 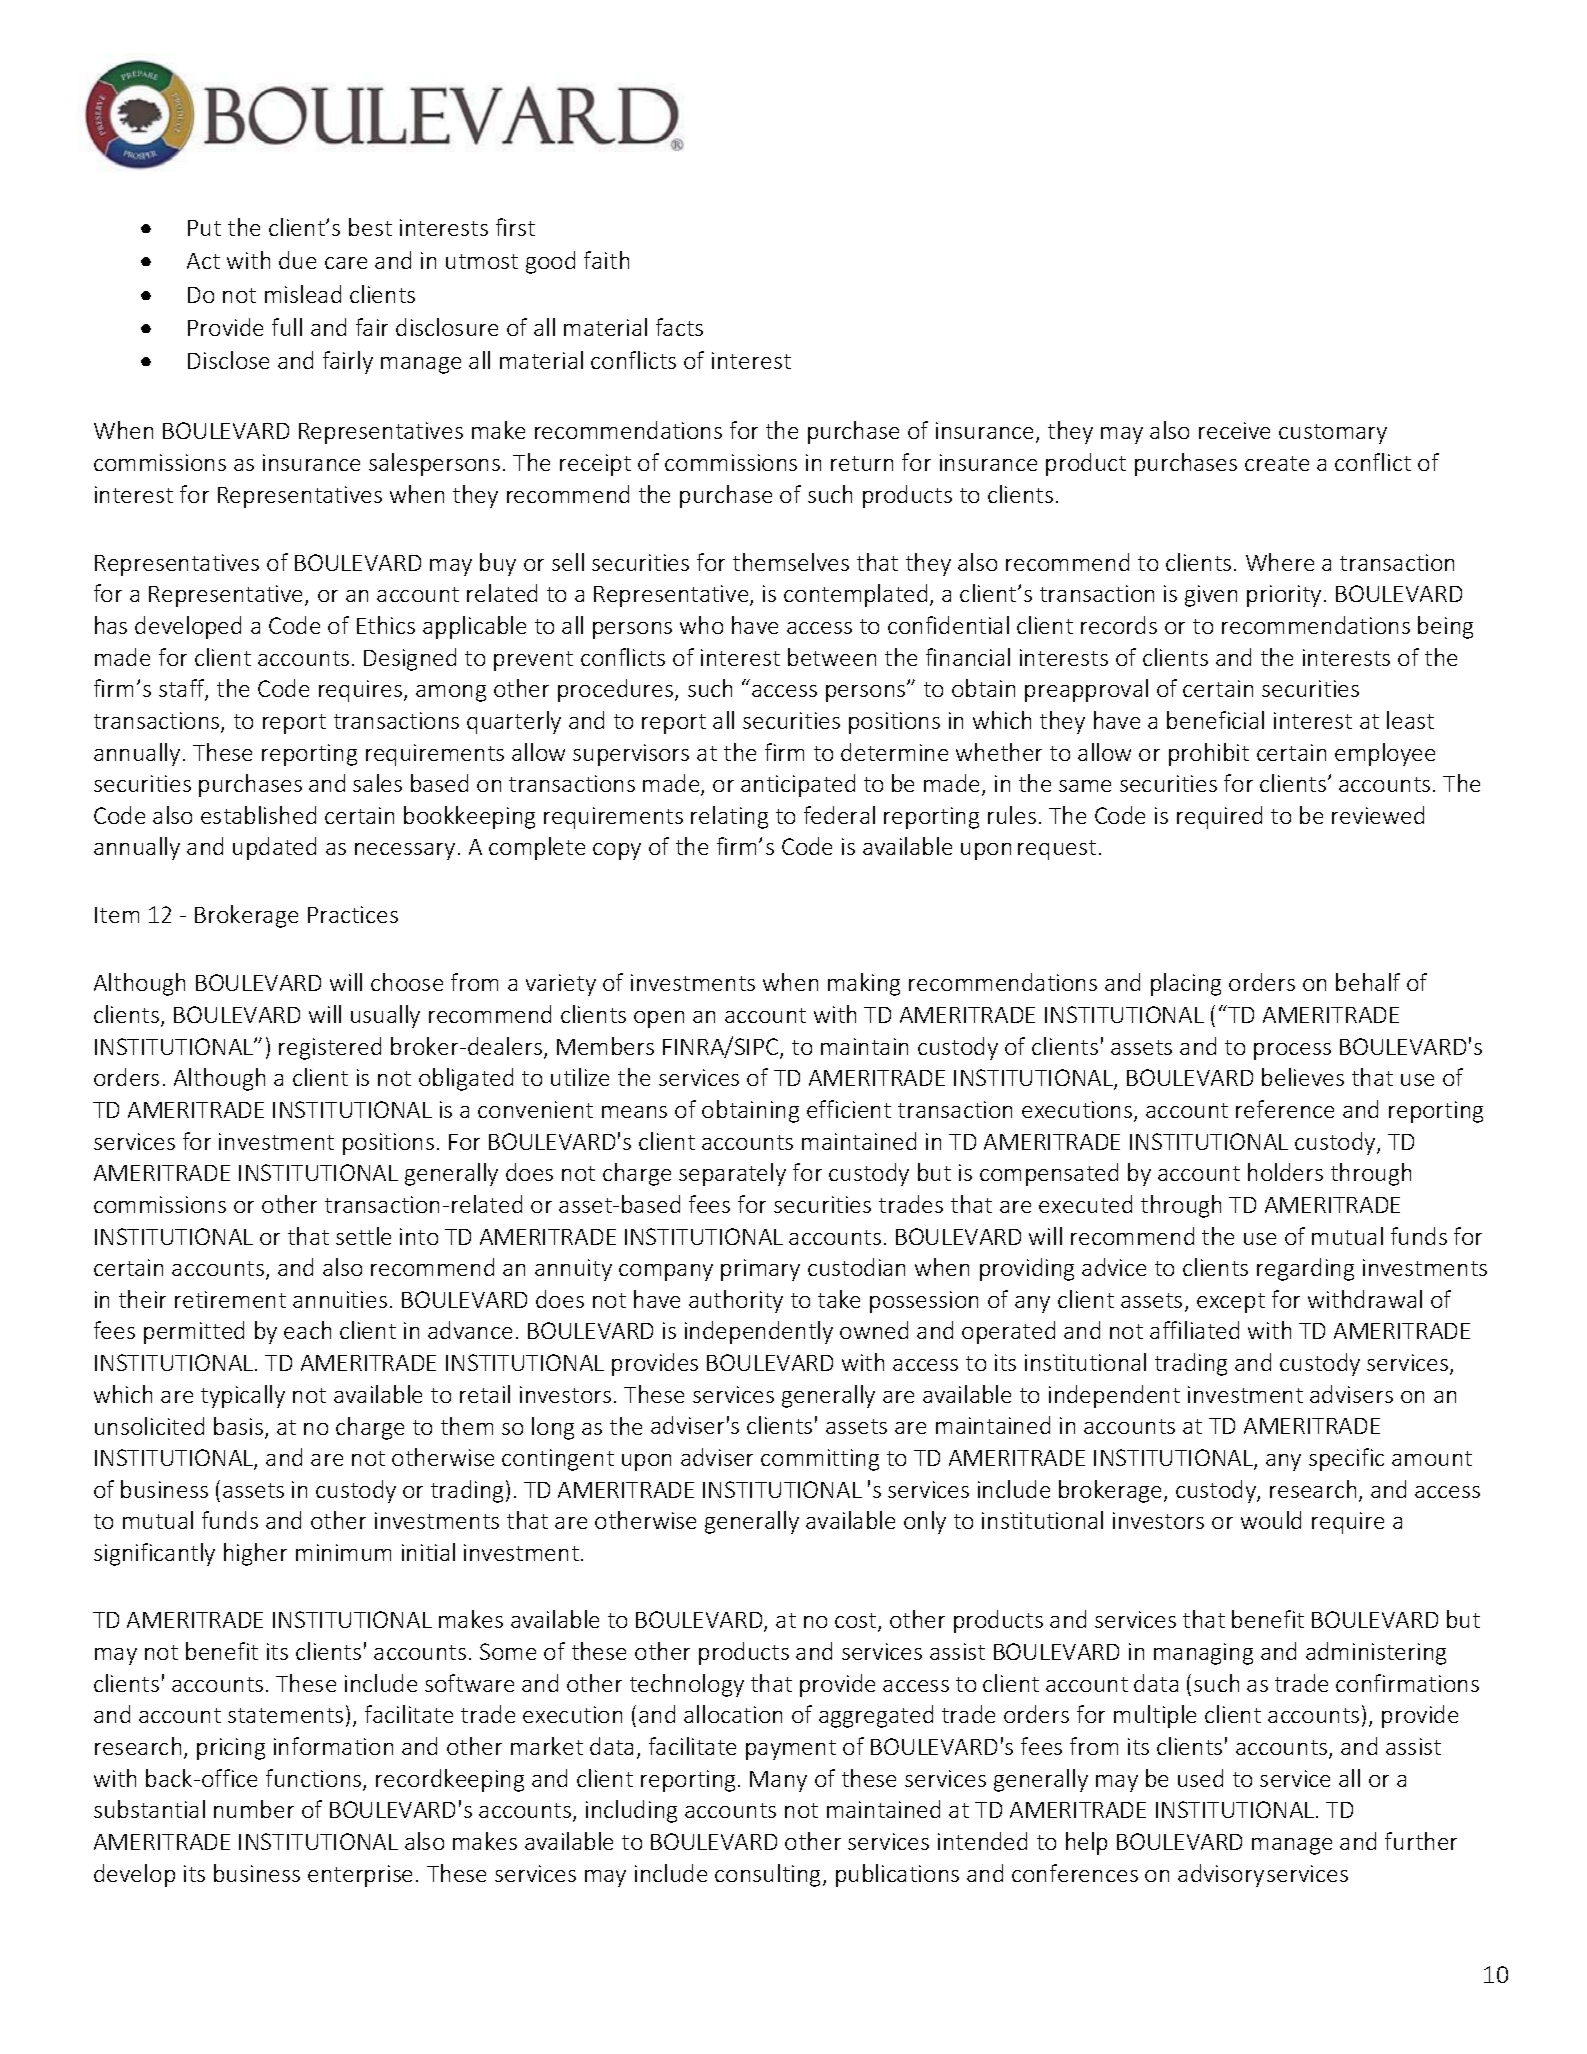 What do you see at coordinates (679, 327) in the document?
I see `facts` at bounding box center [679, 327].
